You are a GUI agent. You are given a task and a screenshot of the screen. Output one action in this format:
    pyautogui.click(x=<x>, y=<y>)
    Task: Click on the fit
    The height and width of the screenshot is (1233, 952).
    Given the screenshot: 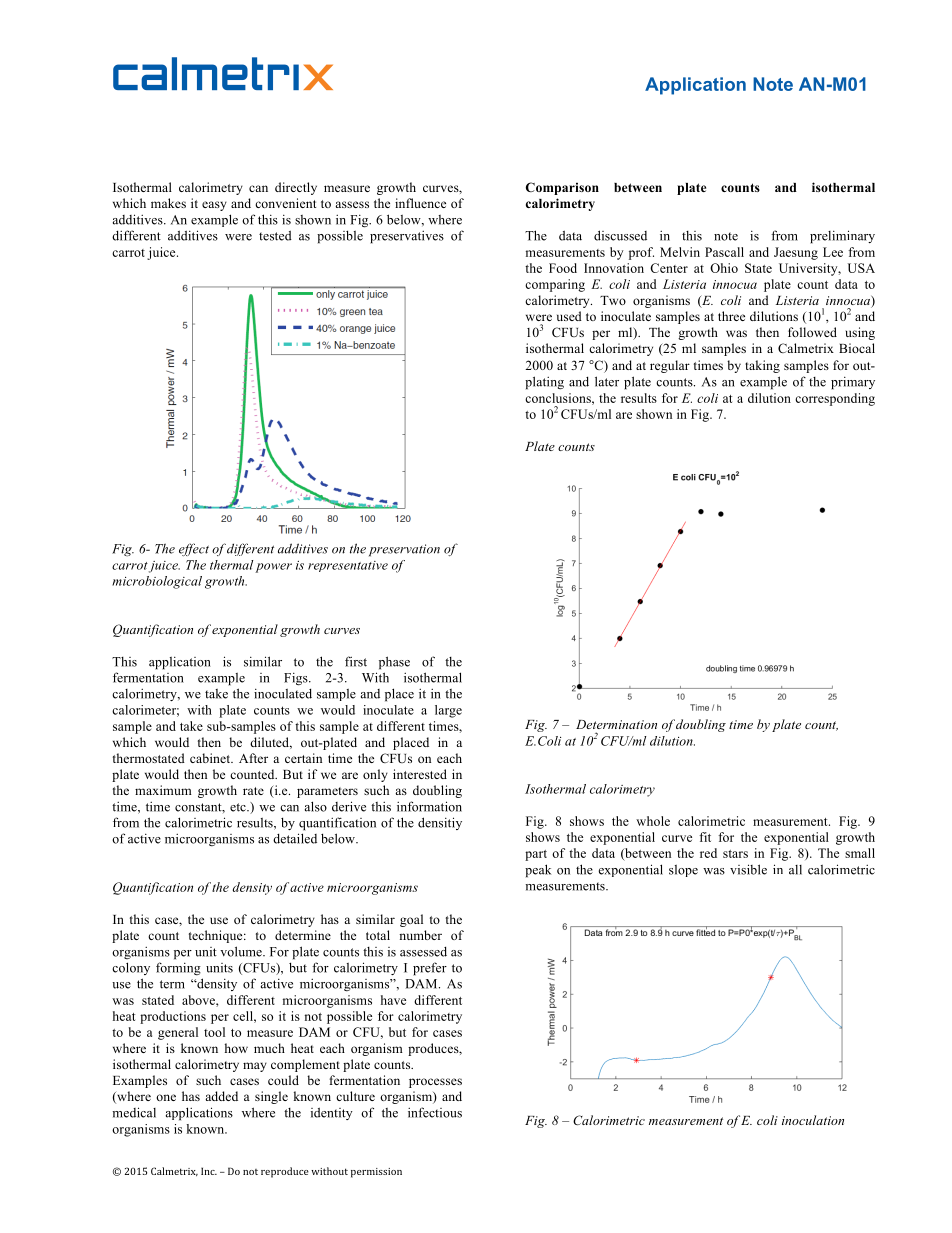 What is the action you would take?
    pyautogui.click(x=705, y=837)
